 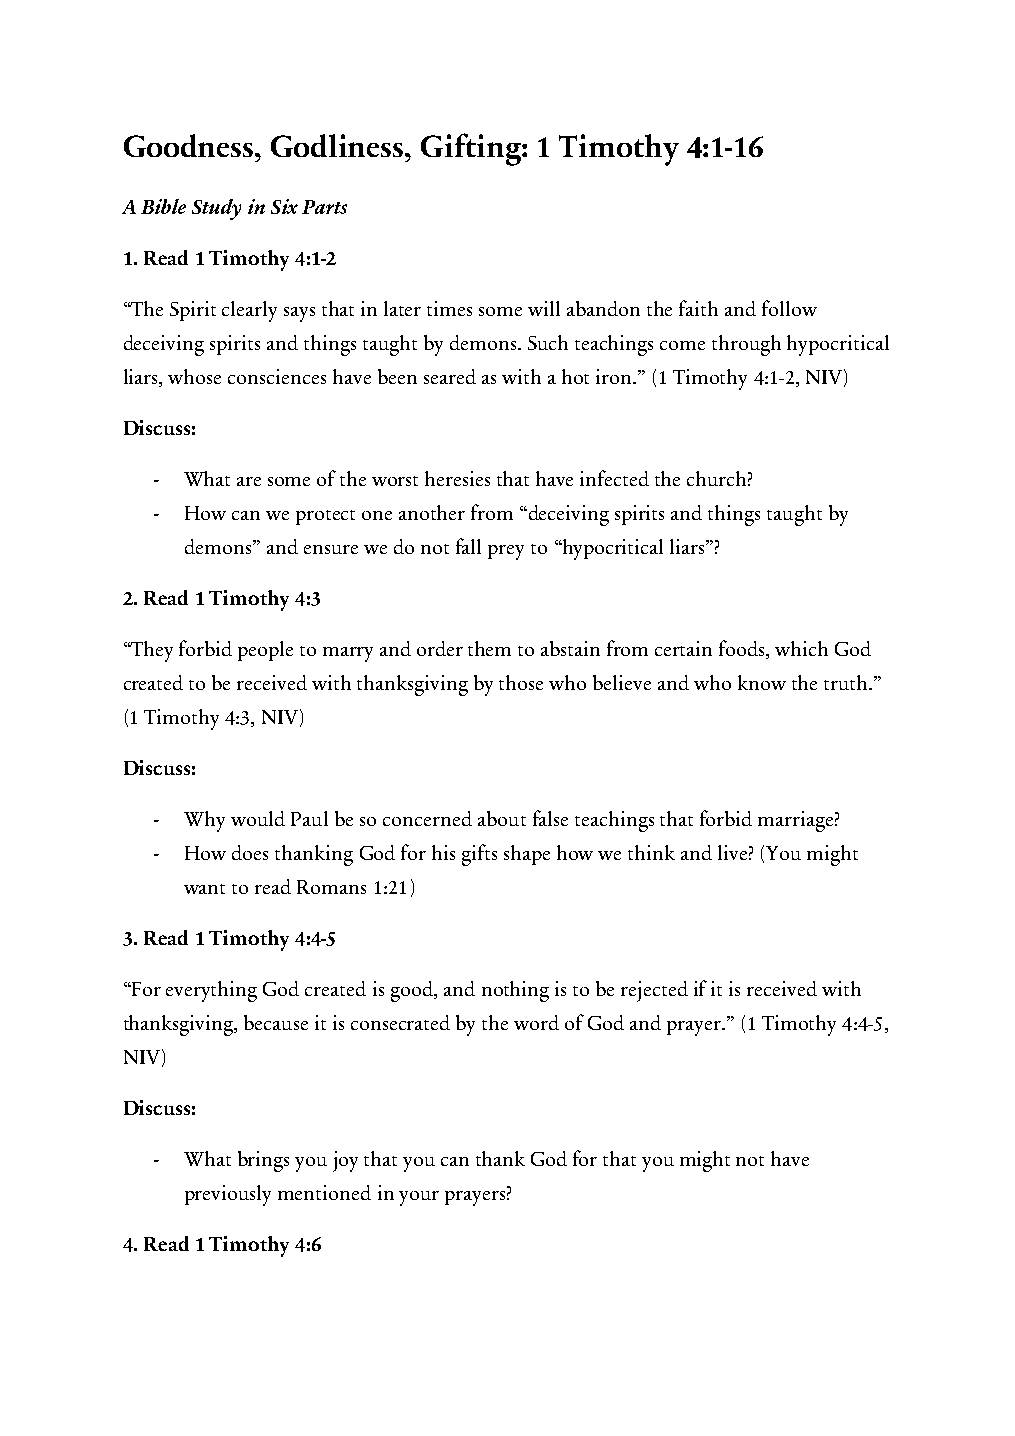 I want to click on Study, so click(x=216, y=209).
